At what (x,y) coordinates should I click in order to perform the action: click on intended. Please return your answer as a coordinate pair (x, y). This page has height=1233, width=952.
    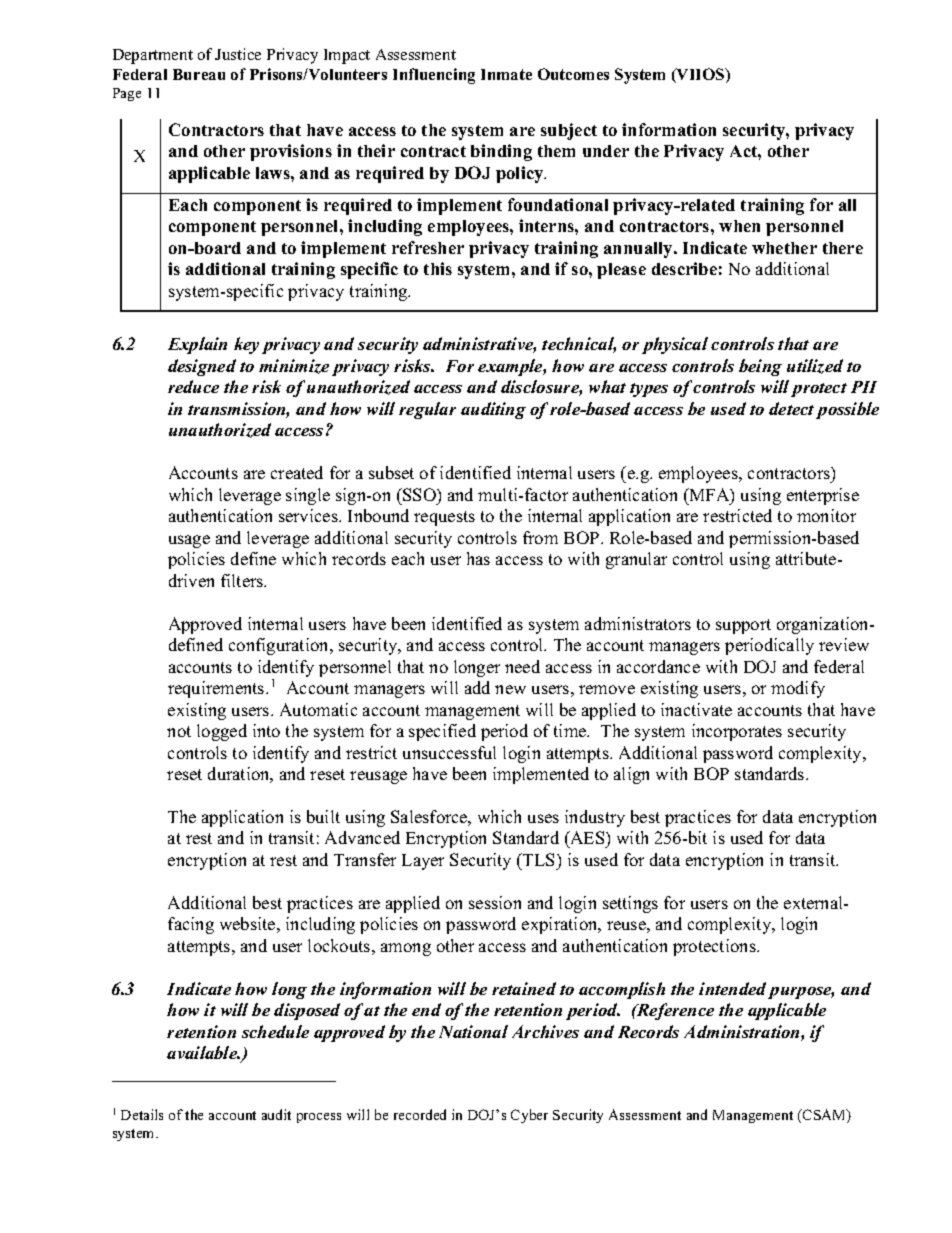
    Looking at the image, I should click on (732, 988).
